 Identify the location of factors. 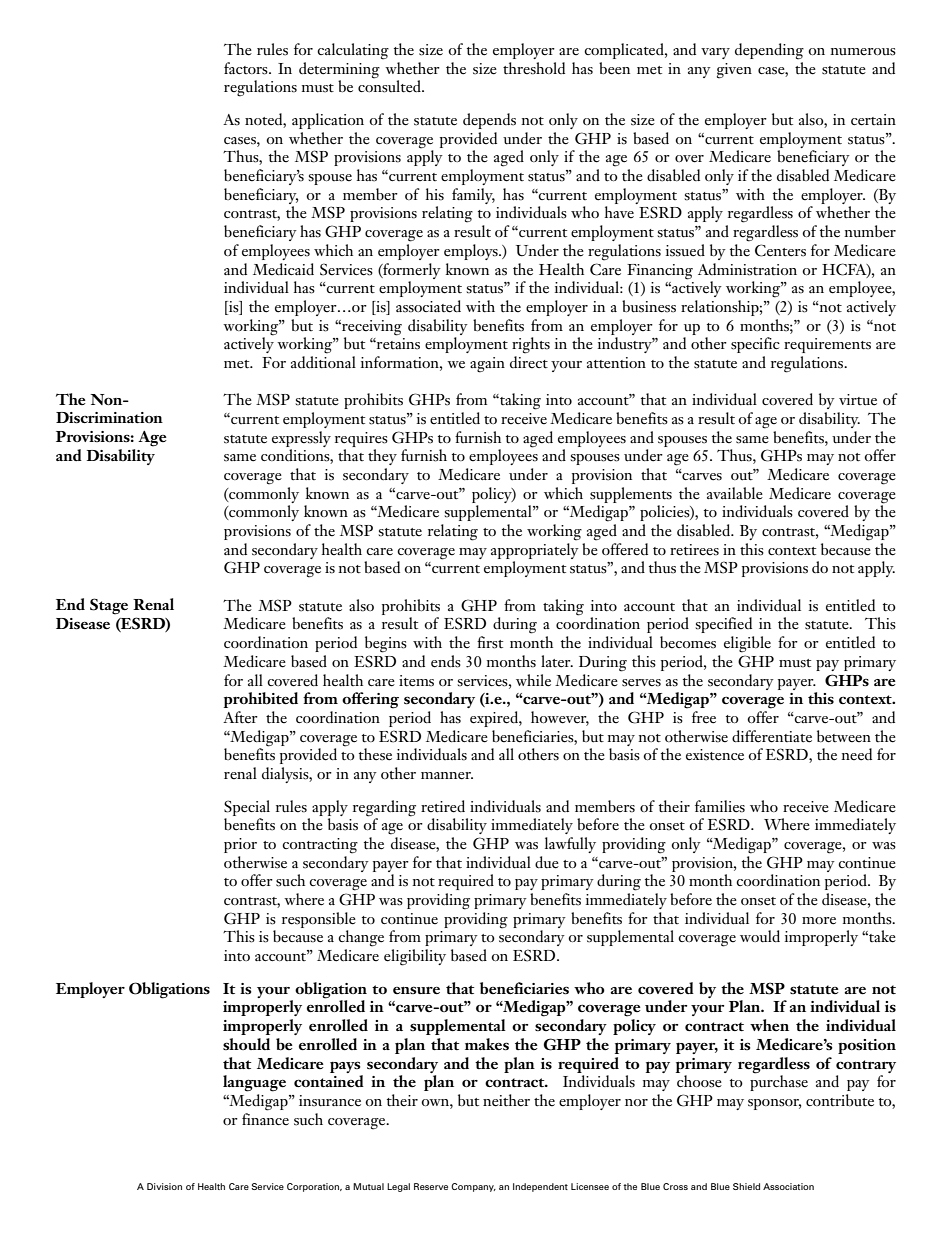
(247, 68).
